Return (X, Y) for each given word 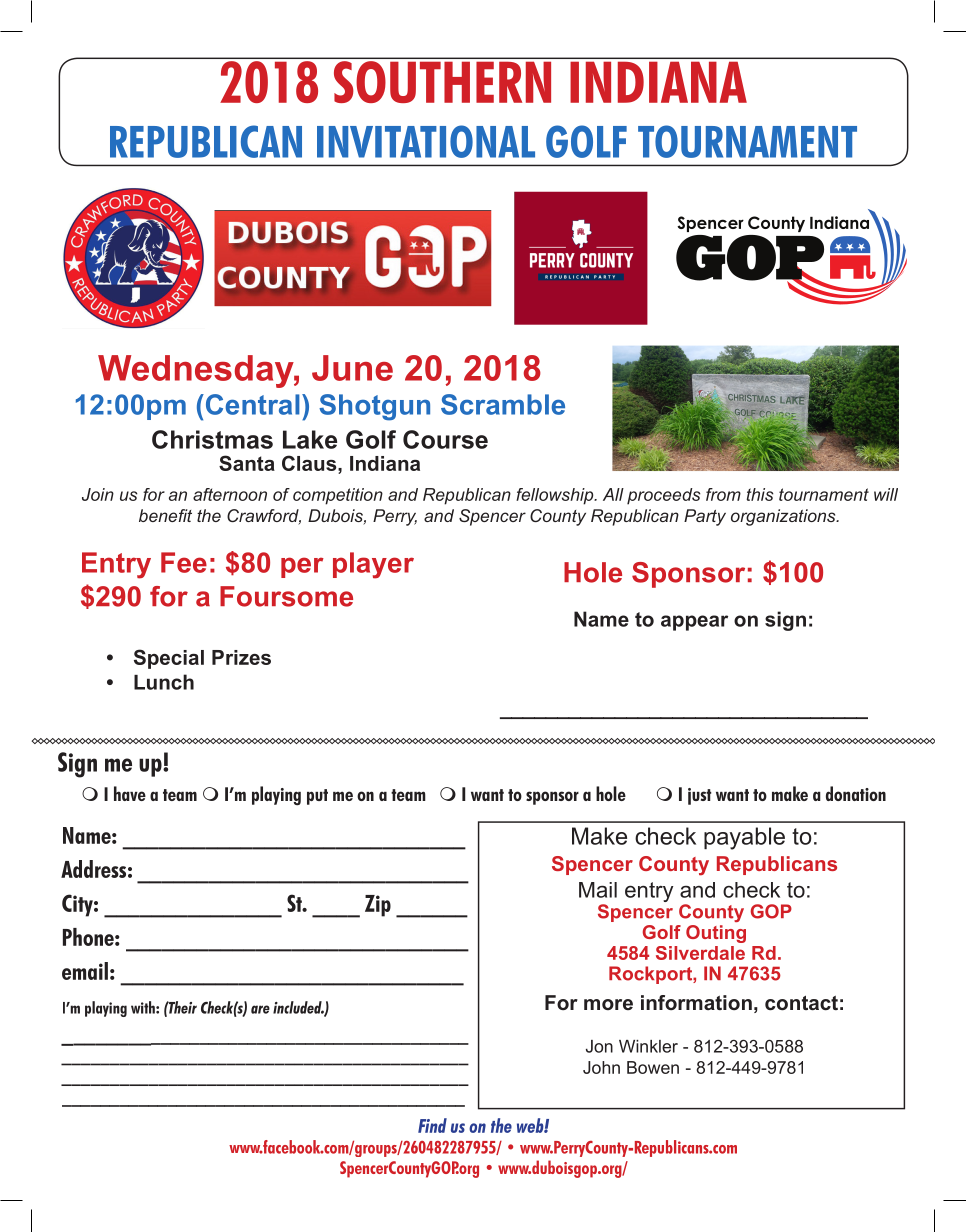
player (373, 565)
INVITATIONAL (426, 141)
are (260, 1009)
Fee (184, 562)
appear (694, 623)
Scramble (503, 404)
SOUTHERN (442, 82)
